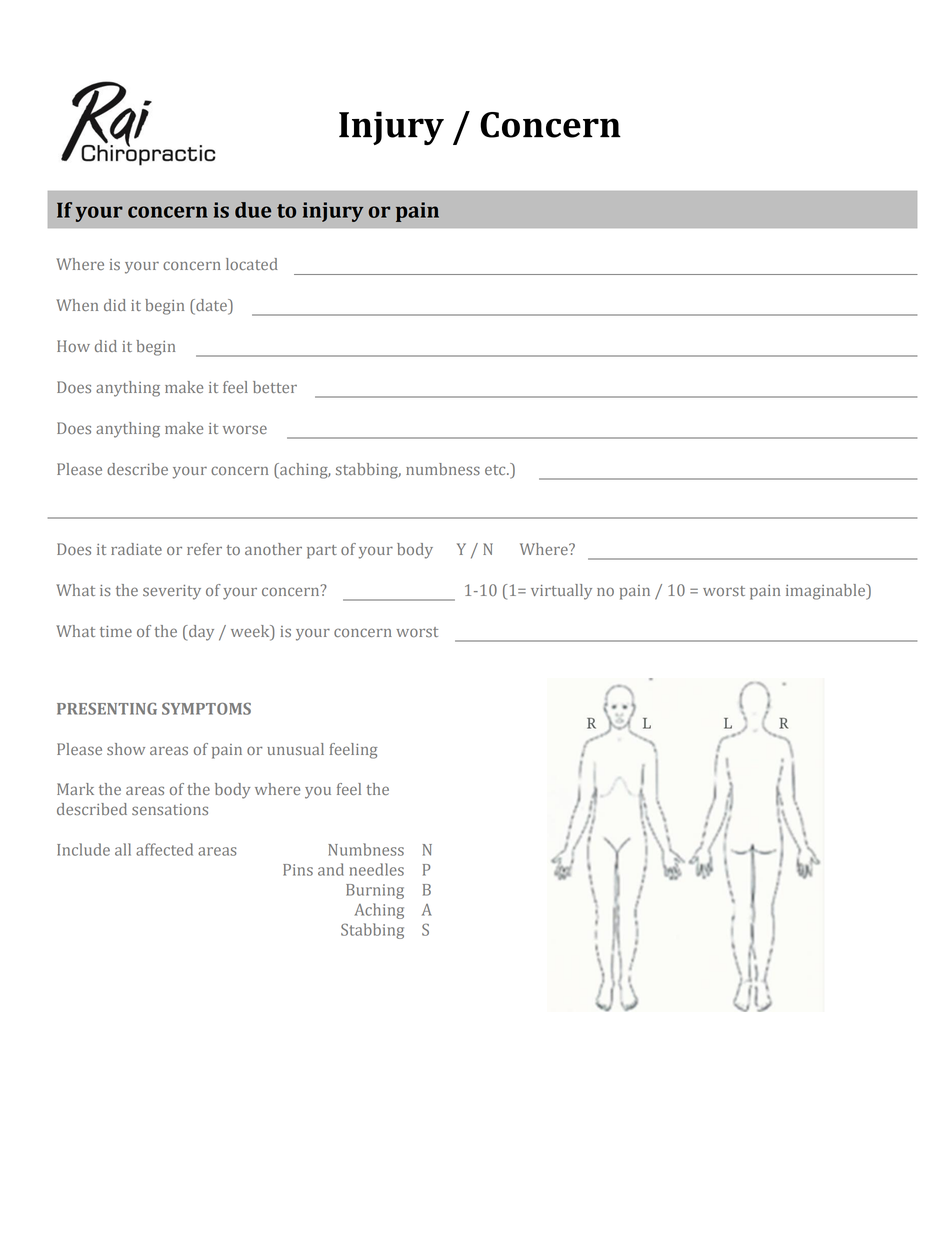 The image size is (952, 1233). I want to click on virtually, so click(561, 592).
